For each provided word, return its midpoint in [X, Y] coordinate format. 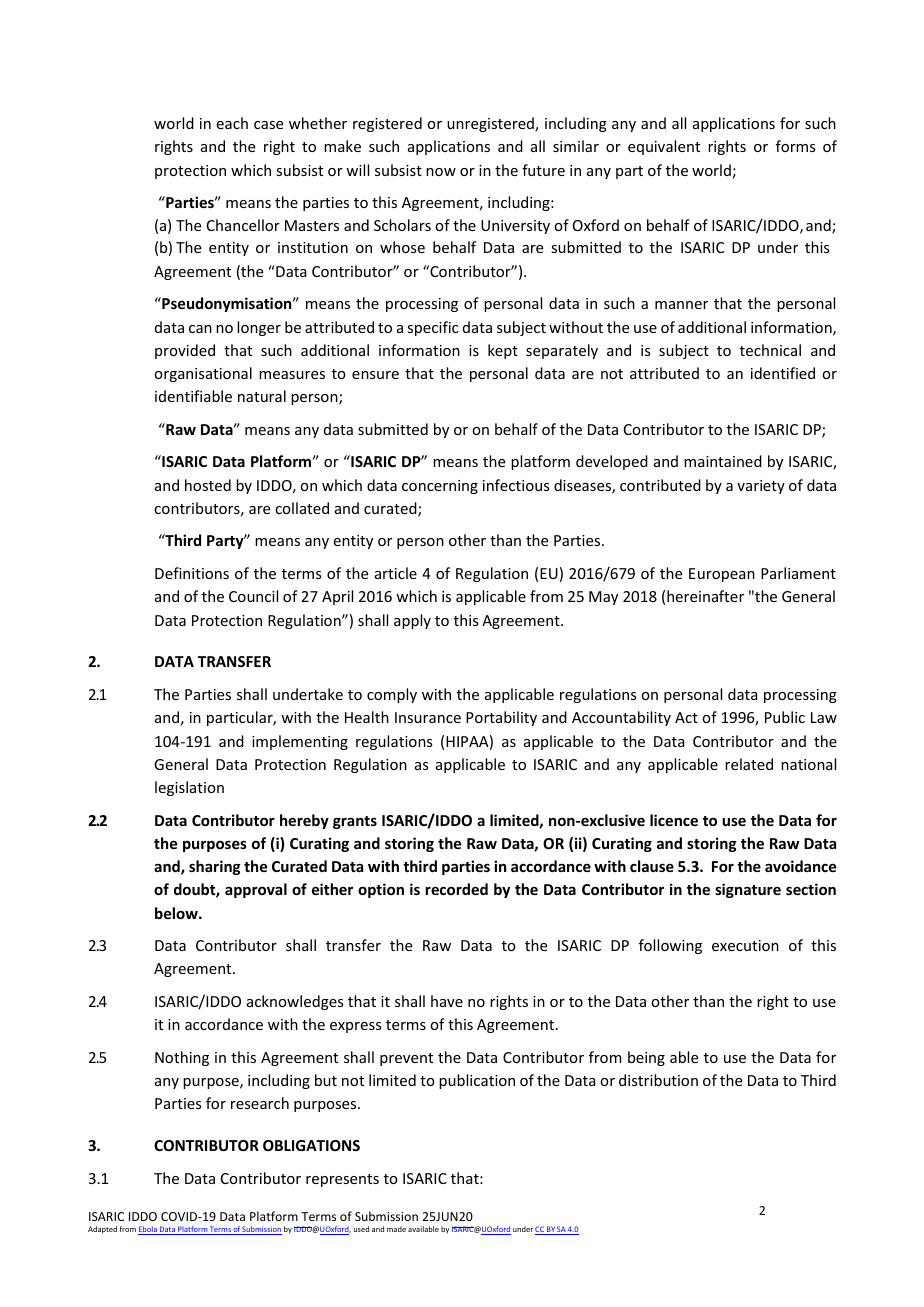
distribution [658, 1080]
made [396, 1229]
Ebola [148, 1230]
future [543, 170]
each [232, 123]
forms [795, 146]
